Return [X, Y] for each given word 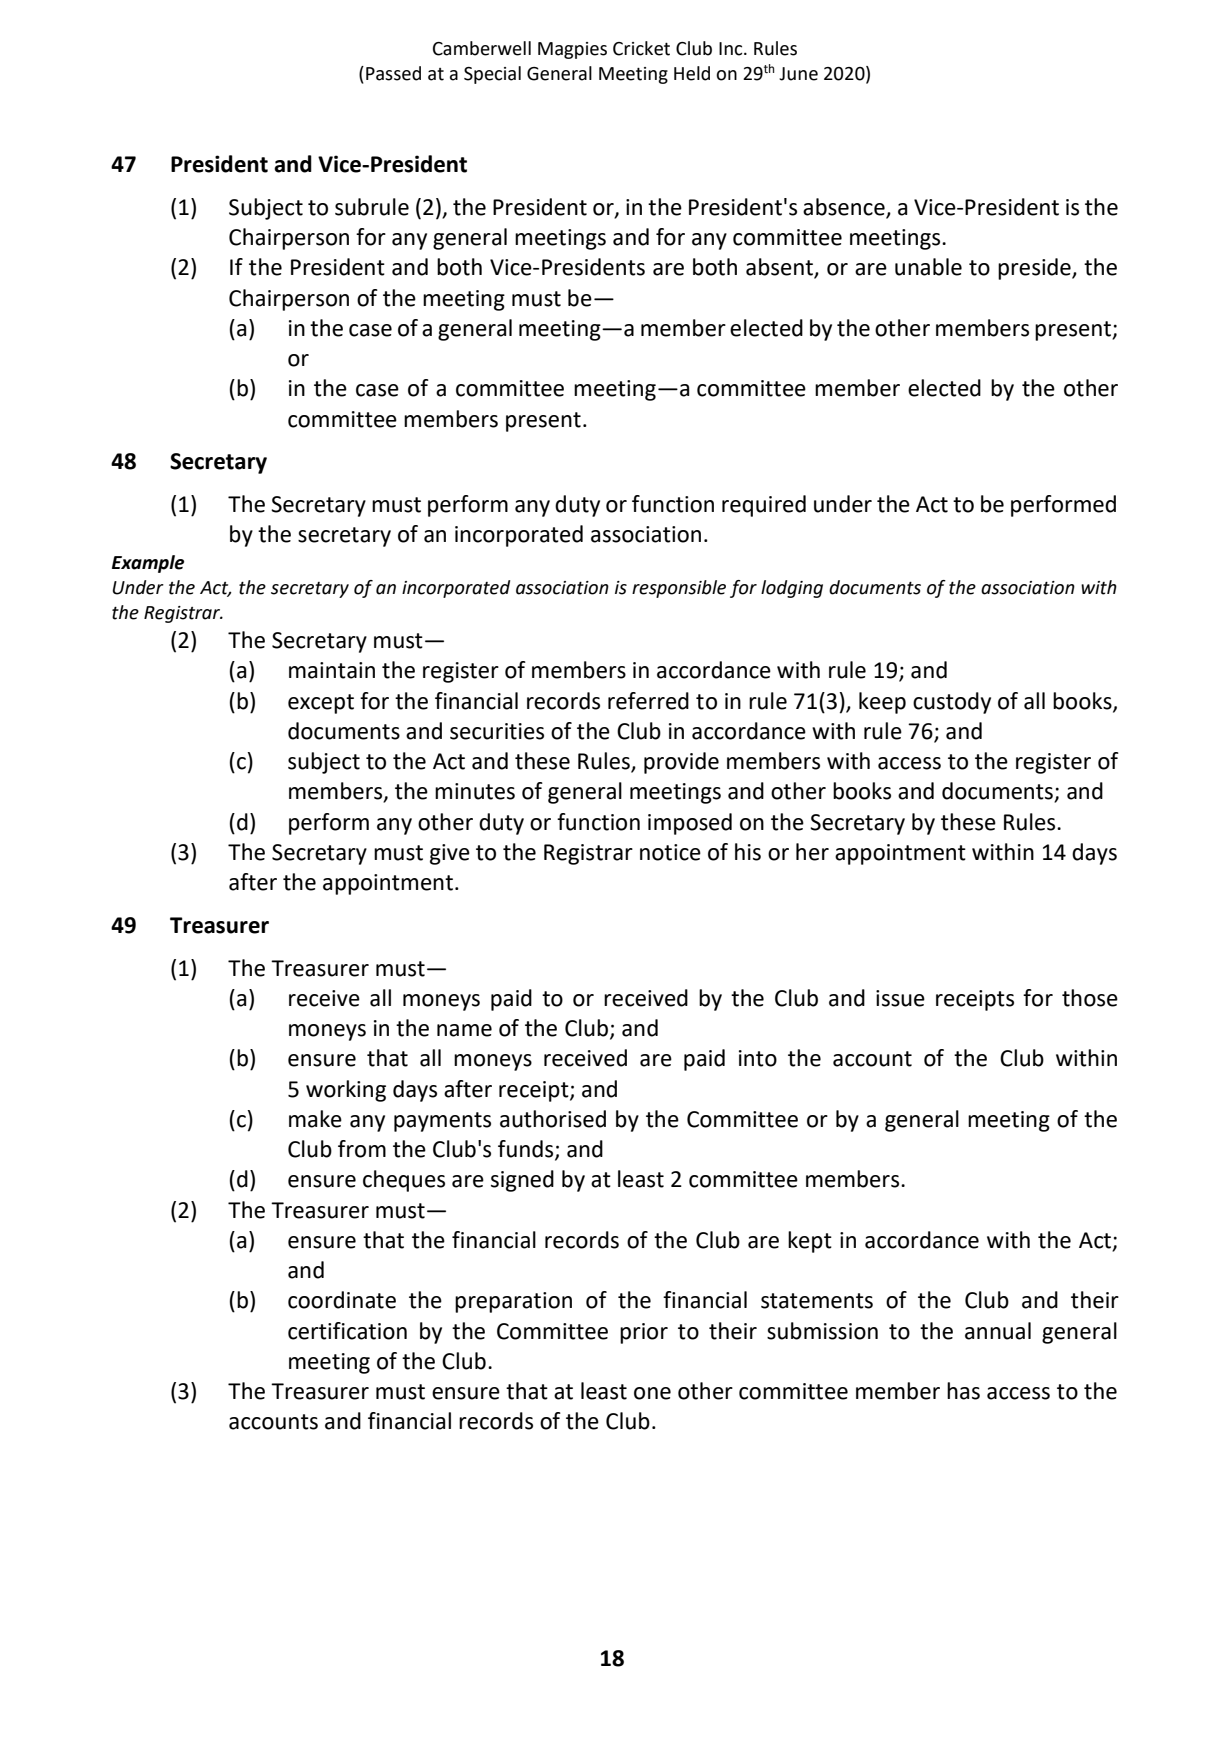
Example [148, 564]
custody [952, 703]
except [321, 704]
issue [900, 998]
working [346, 1091]
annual [998, 1331]
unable [928, 267]
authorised [553, 1119]
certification [347, 1331]
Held [692, 73]
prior [644, 1333]
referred [648, 701]
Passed [393, 73]
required [764, 506]
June [798, 74]
